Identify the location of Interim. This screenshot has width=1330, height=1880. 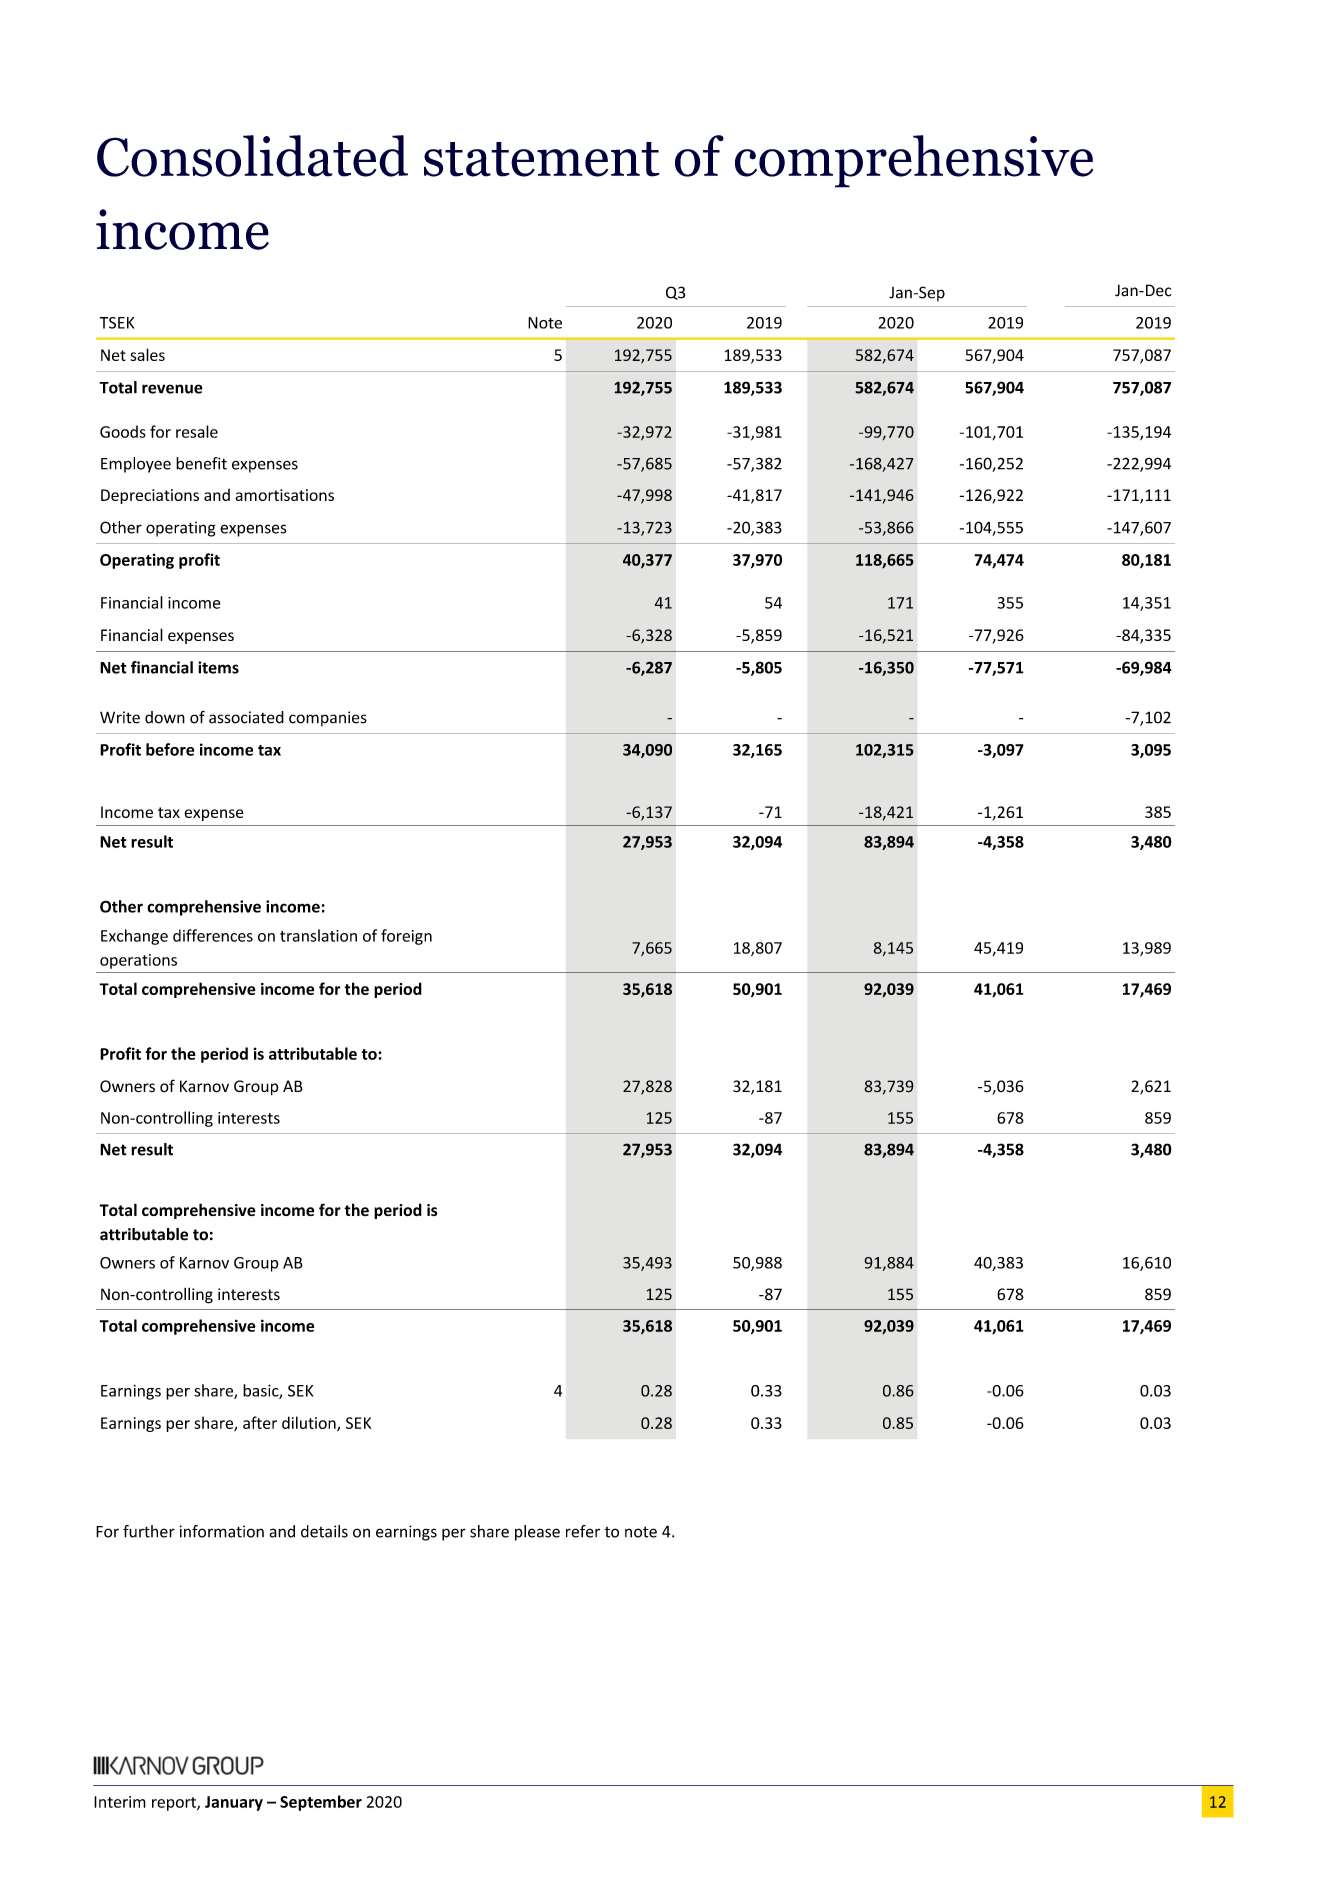
(120, 1802).
